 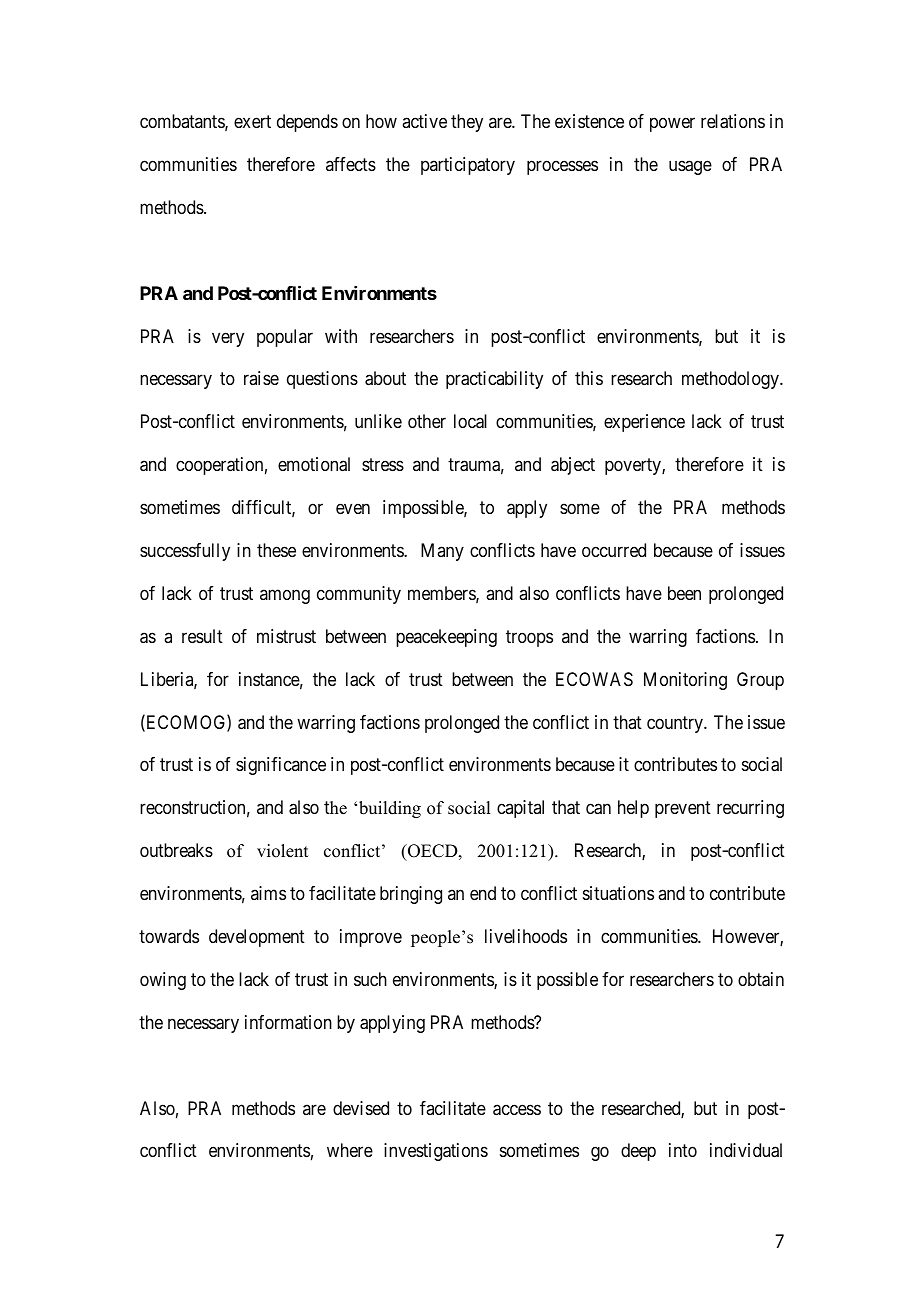 I want to click on peacekeeping, so click(x=446, y=638).
